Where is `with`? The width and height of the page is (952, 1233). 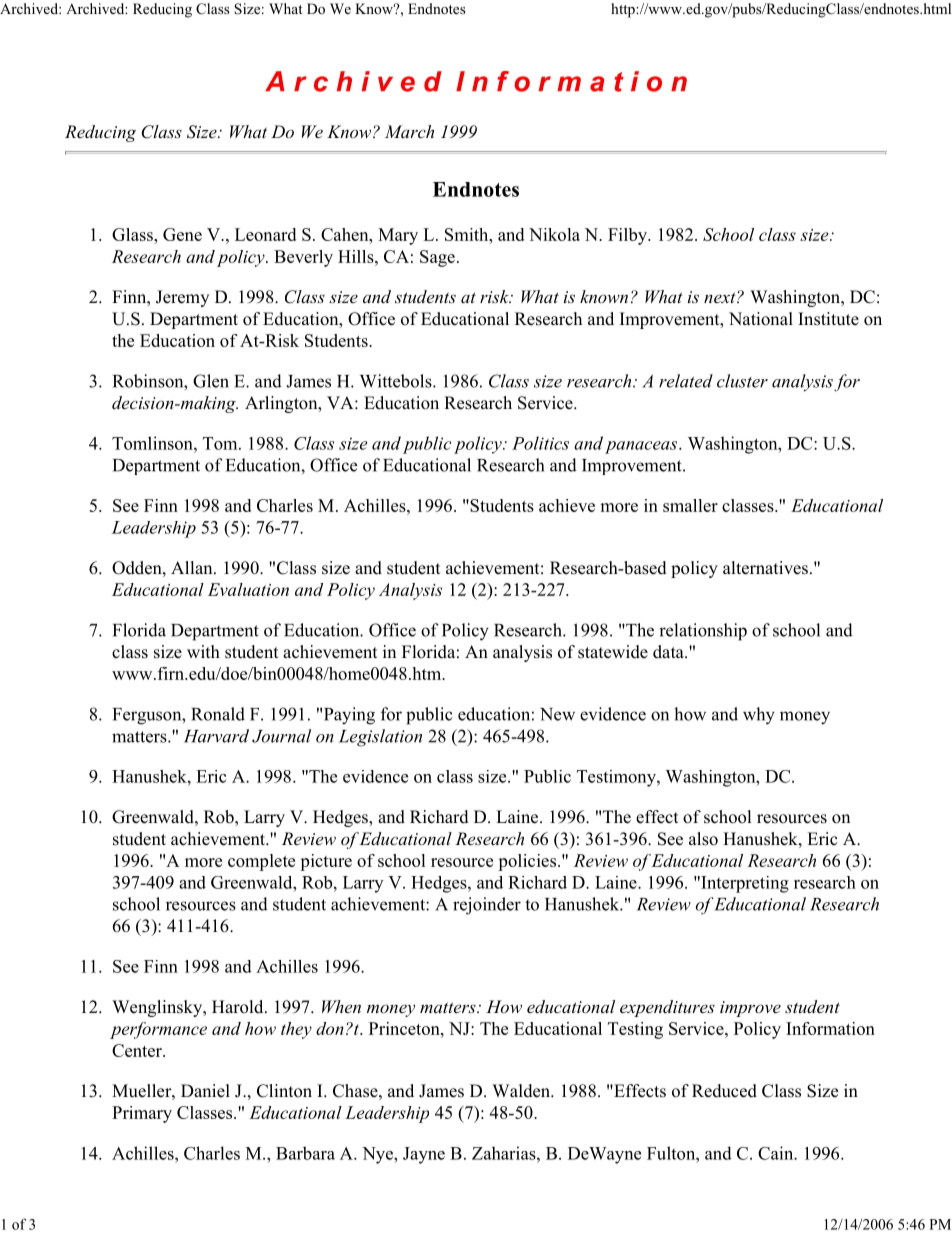
with is located at coordinates (203, 651).
